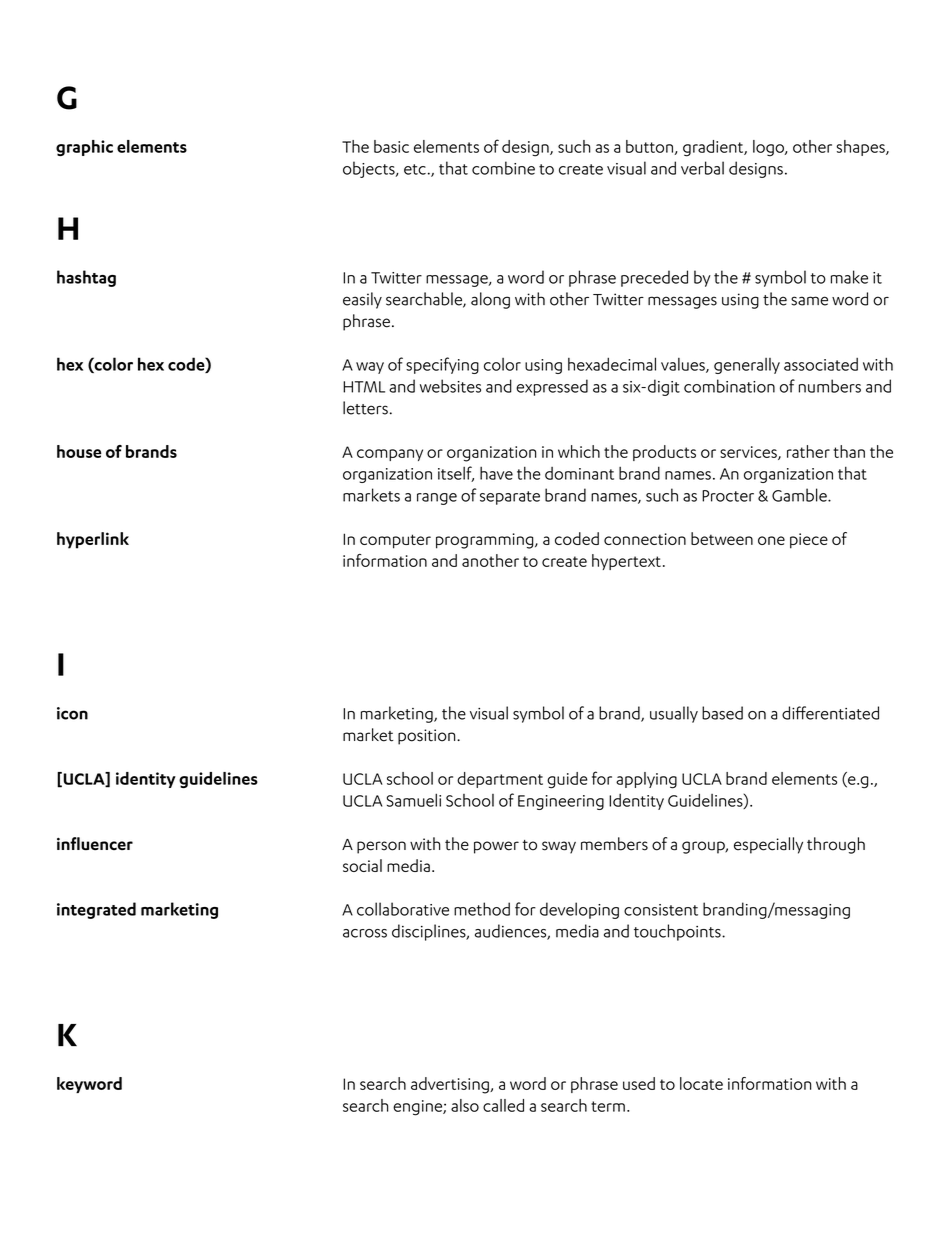 The width and height of the screenshot is (952, 1233). I want to click on logo, so click(769, 148).
